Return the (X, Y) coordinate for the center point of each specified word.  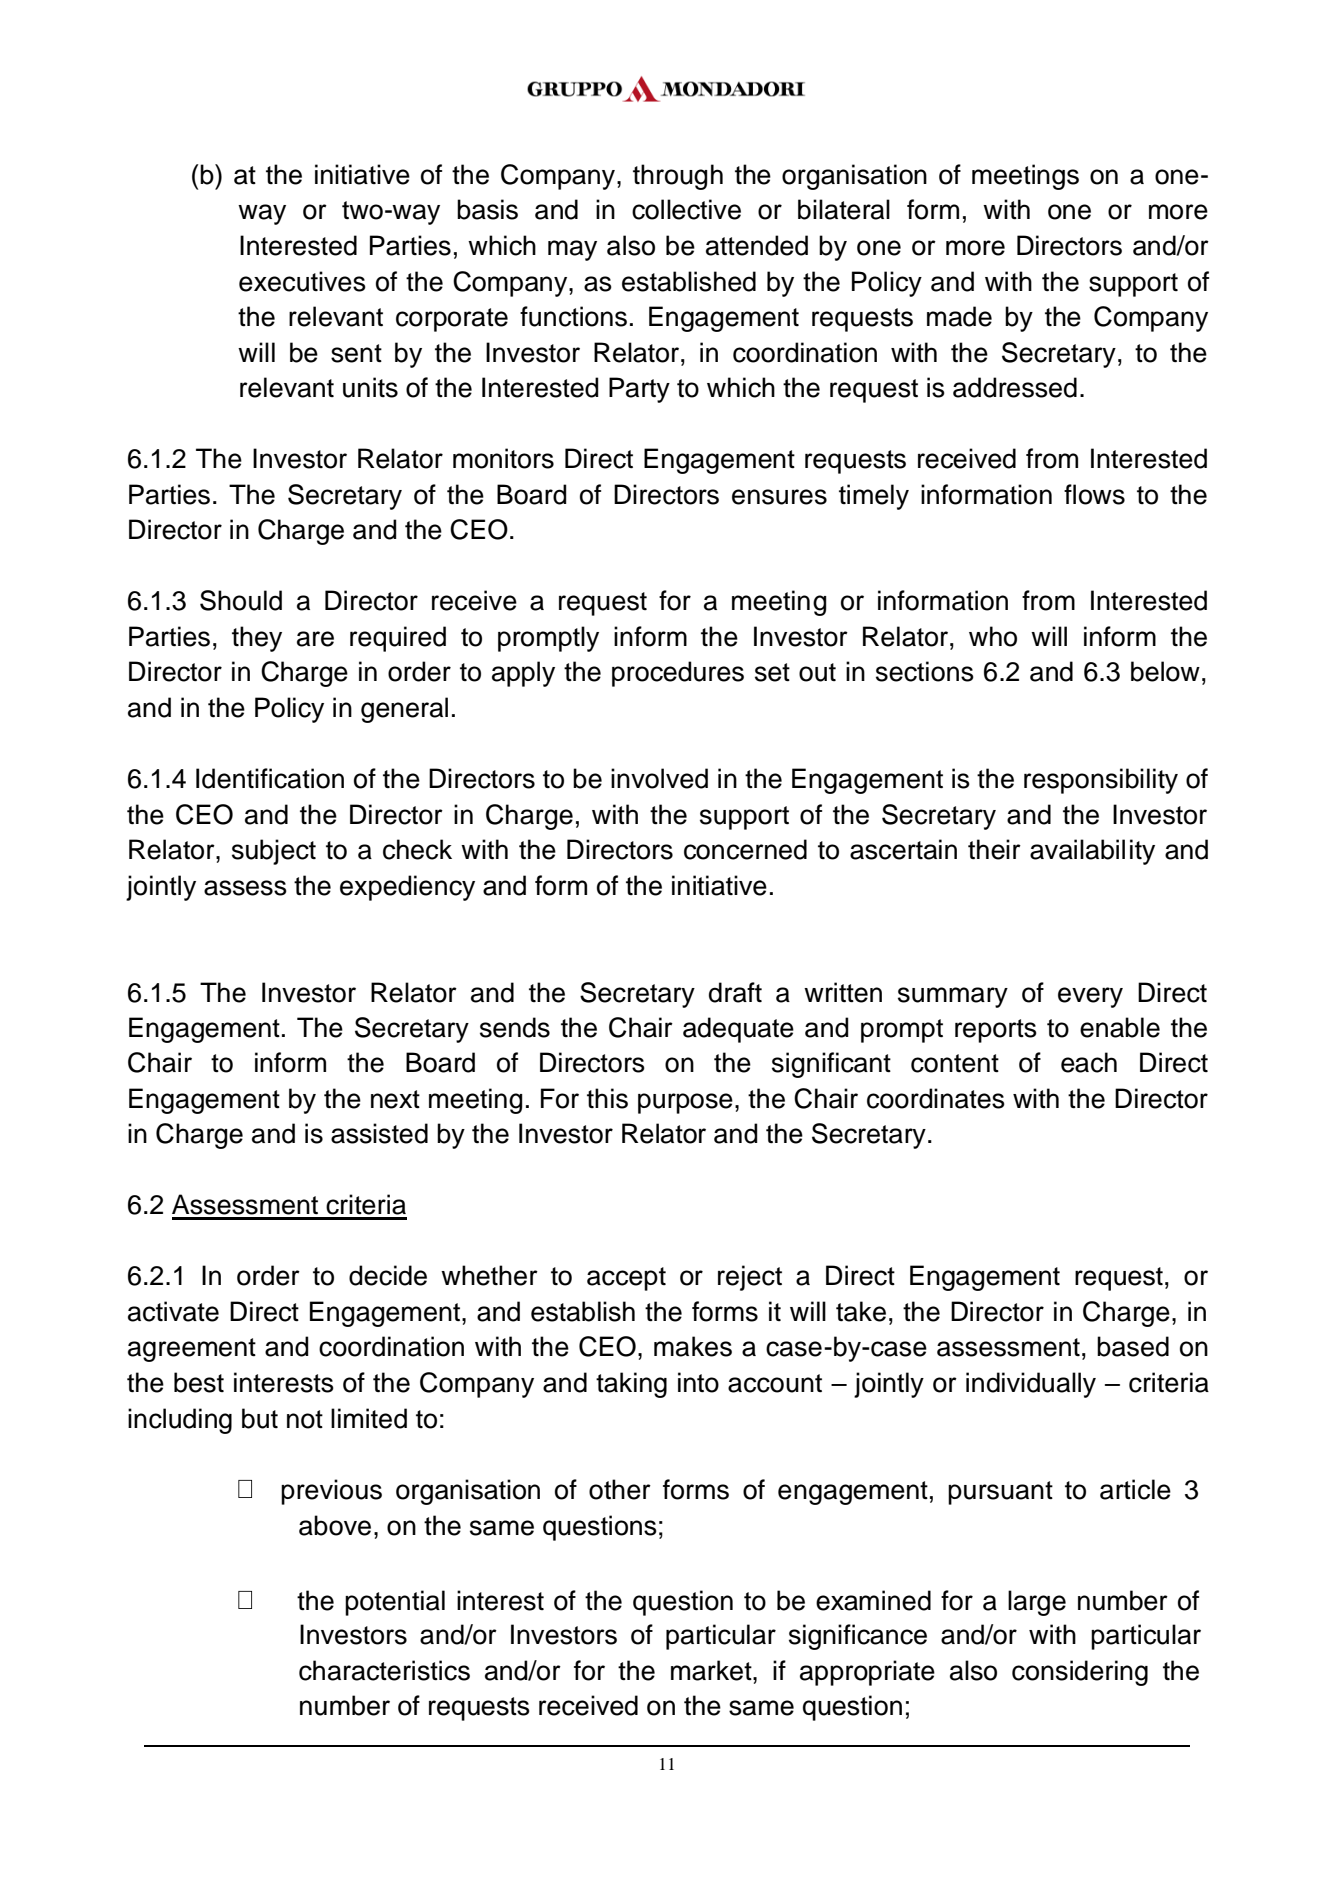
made (959, 316)
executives (302, 281)
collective (686, 209)
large (1037, 1603)
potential (395, 1603)
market (712, 1670)
